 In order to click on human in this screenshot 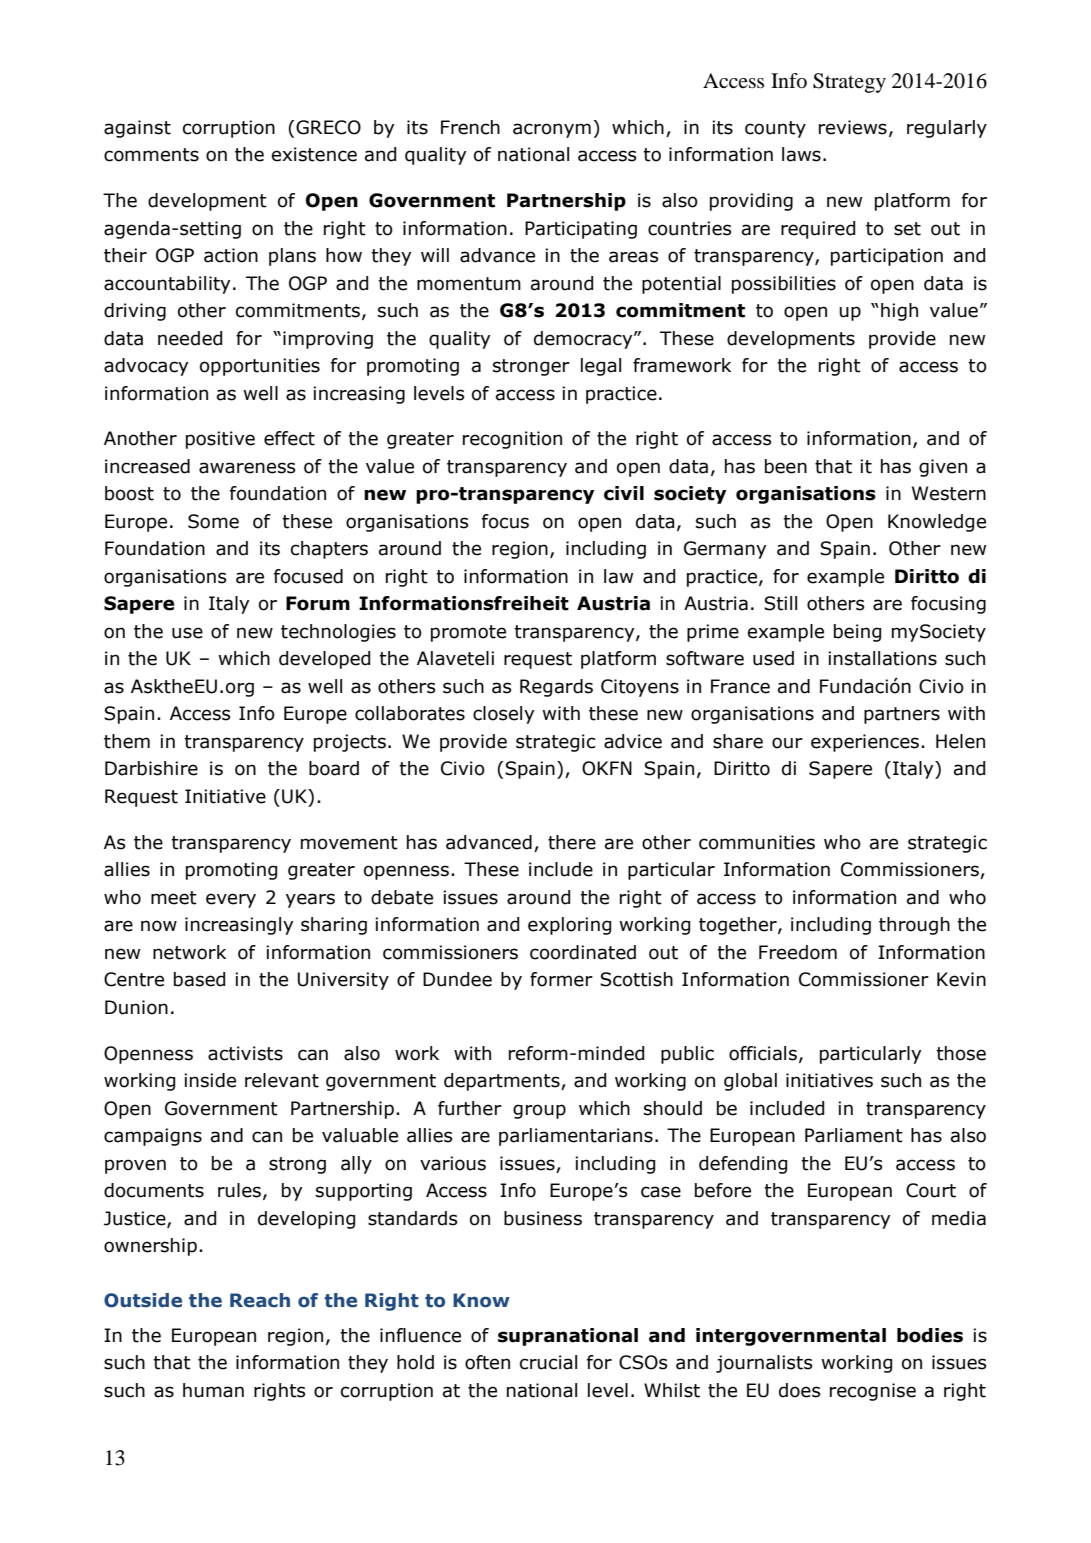, I will do `click(213, 1390)`.
